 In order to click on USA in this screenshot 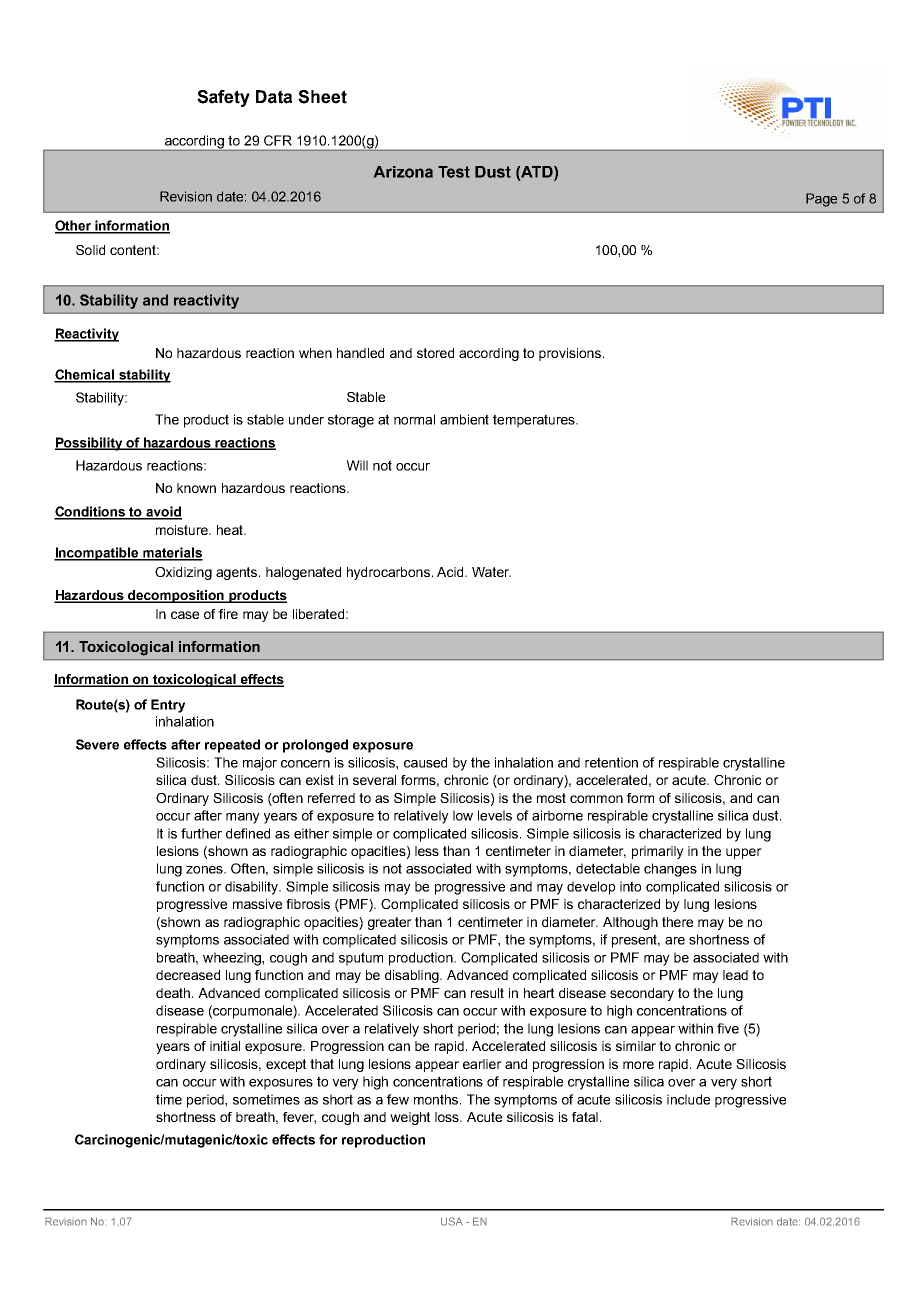, I will do `click(452, 1221)`.
